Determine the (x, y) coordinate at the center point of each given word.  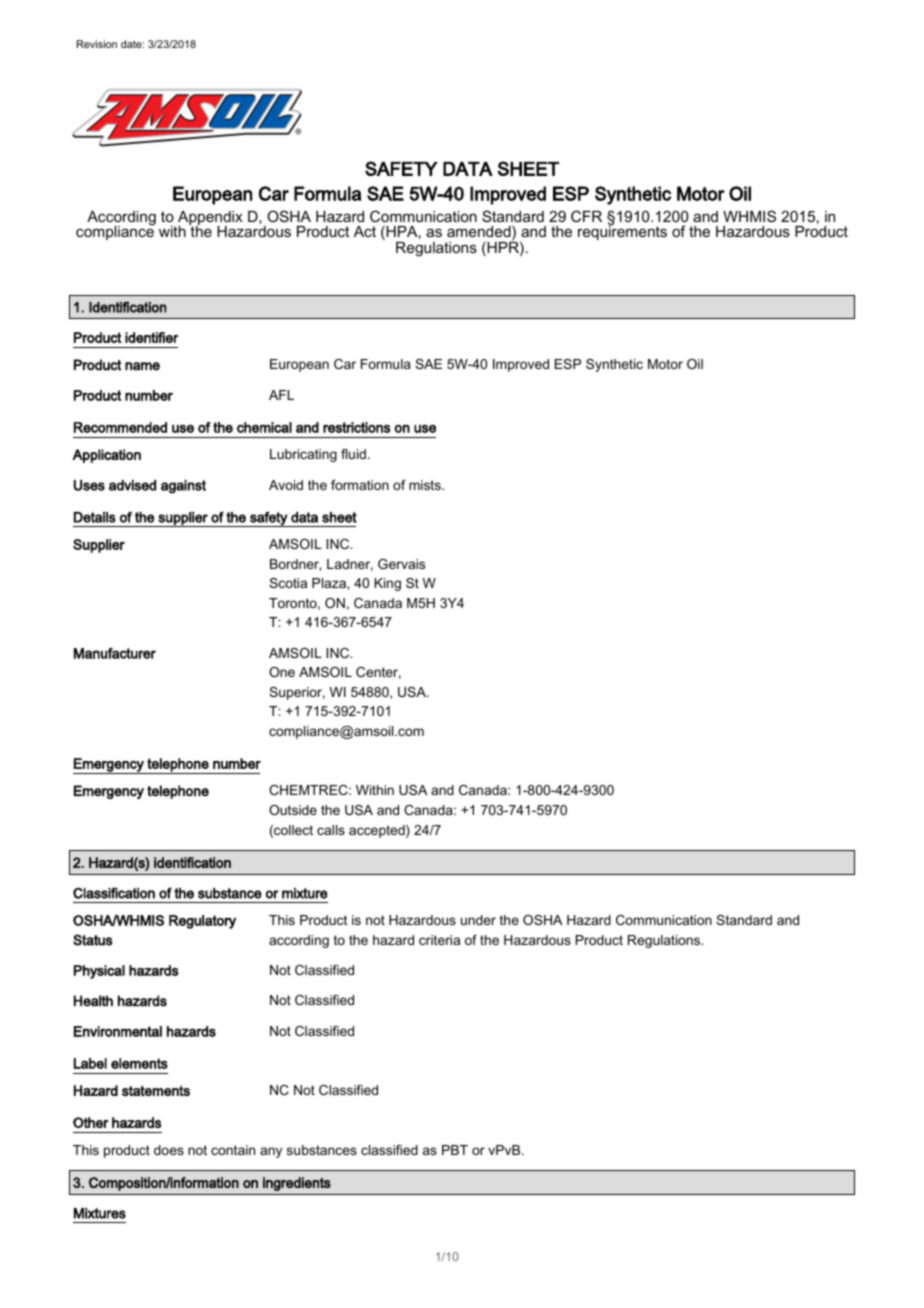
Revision (97, 44)
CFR (586, 216)
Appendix (210, 219)
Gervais (401, 564)
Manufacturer (115, 653)
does (169, 1150)
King (387, 584)
